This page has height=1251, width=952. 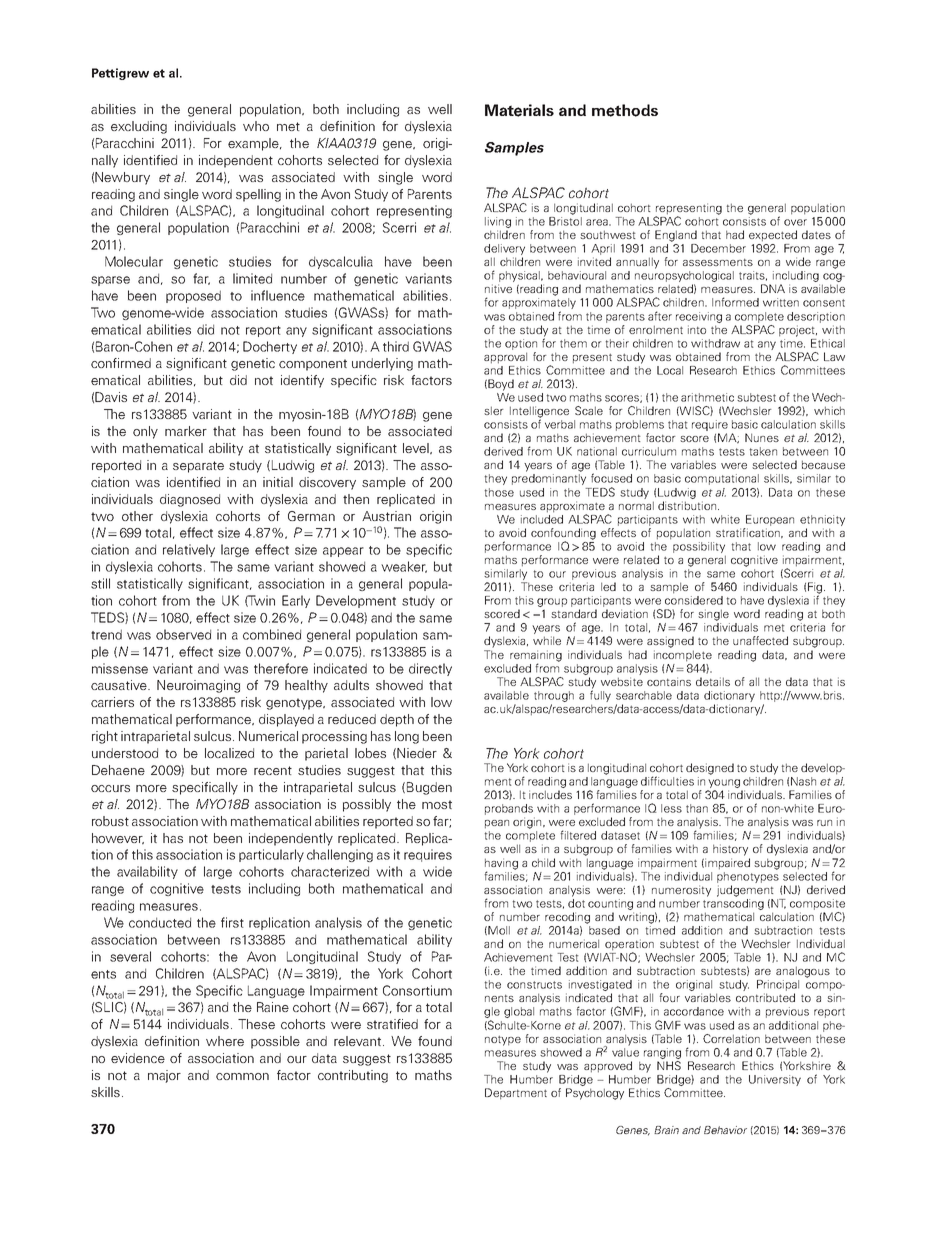 What do you see at coordinates (760, 640) in the page?
I see `unaffected` at bounding box center [760, 640].
